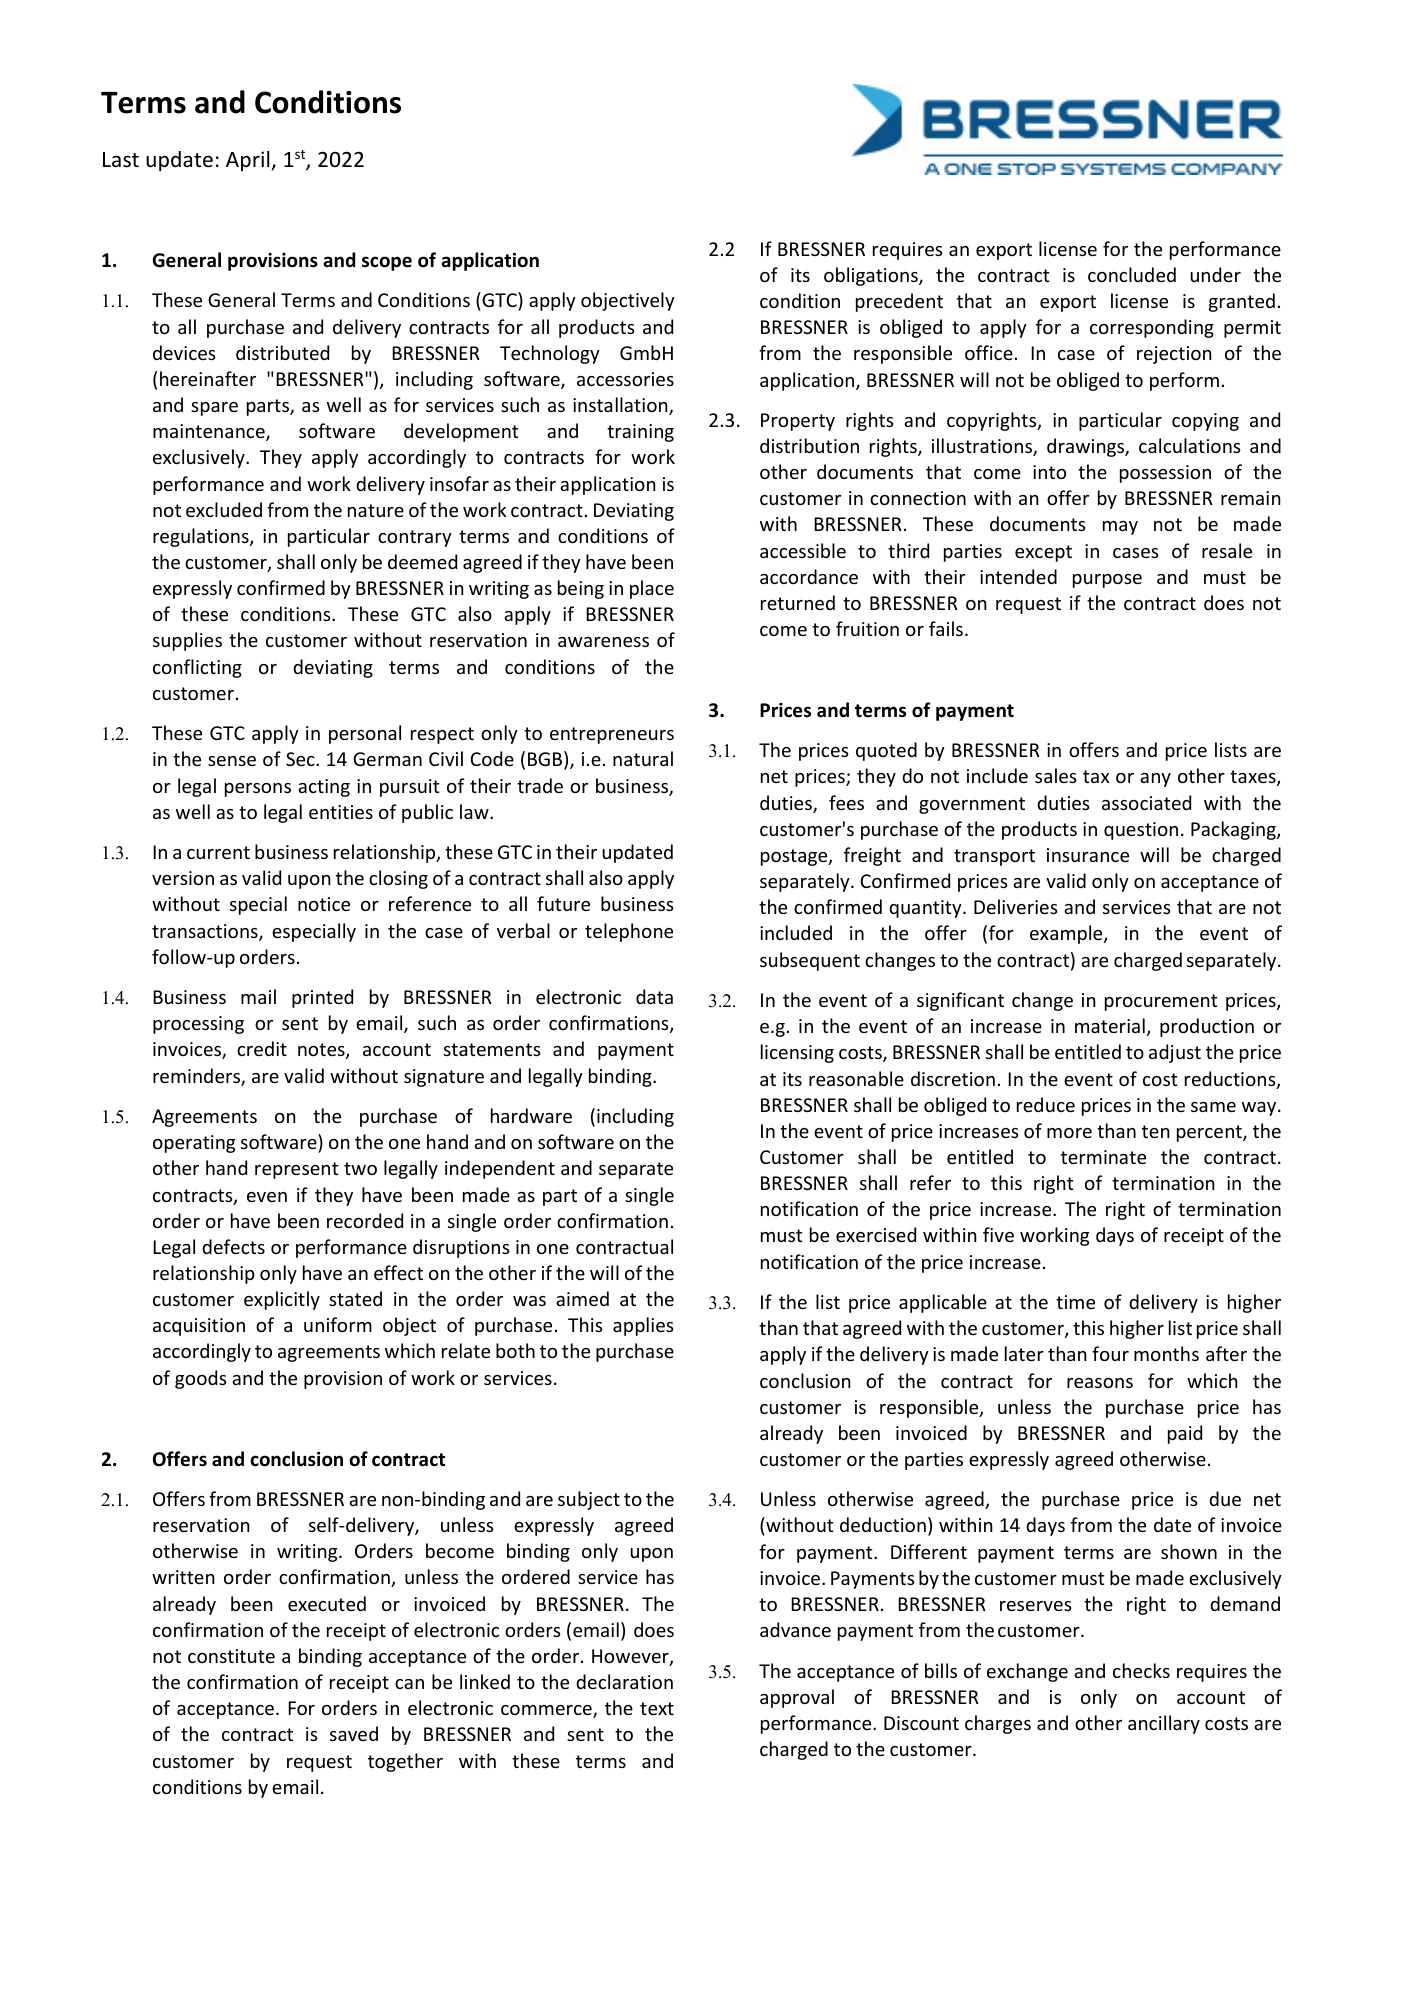  What do you see at coordinates (232, 761) in the page?
I see `sense` at bounding box center [232, 761].
